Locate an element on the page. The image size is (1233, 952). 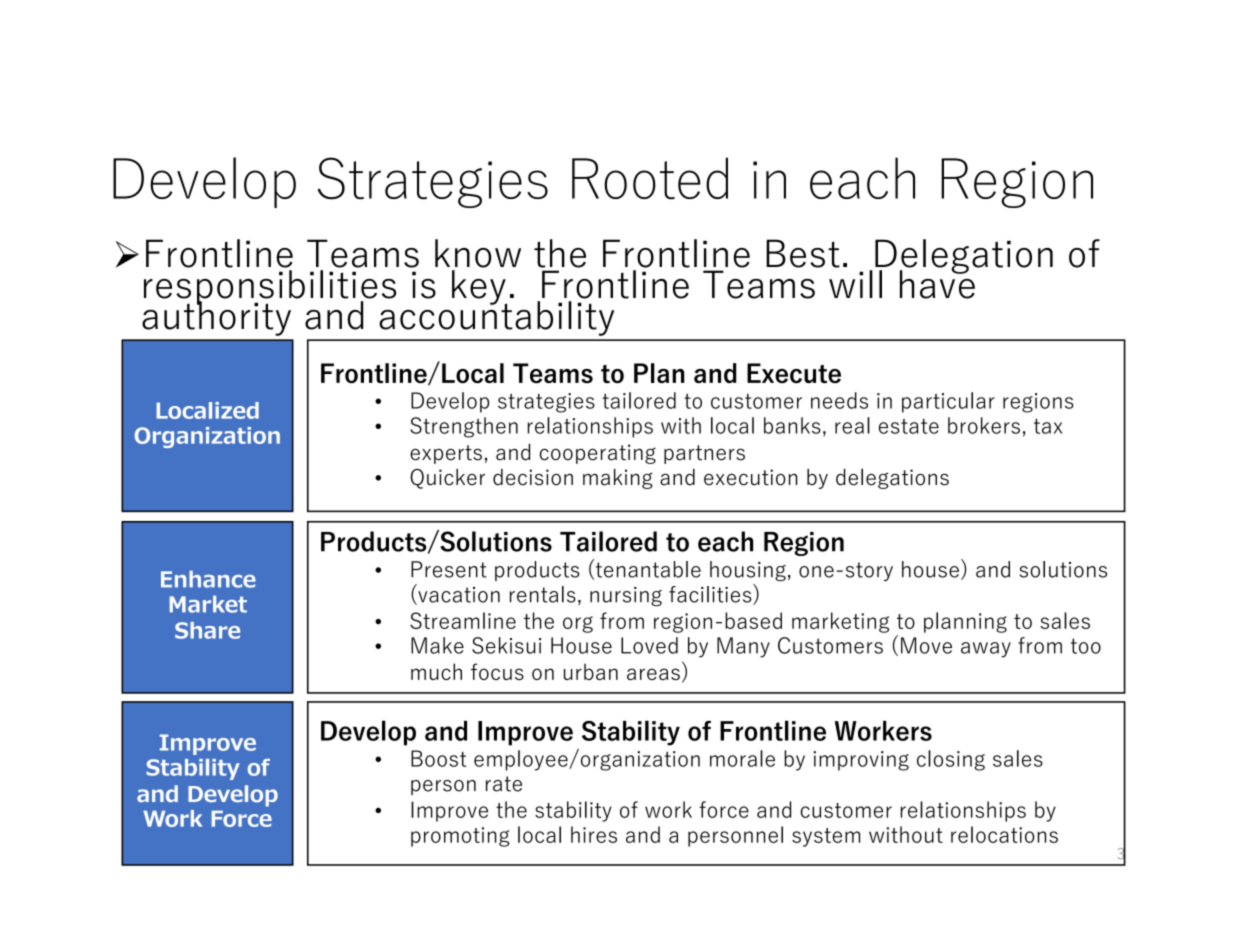
hires is located at coordinates (594, 834).
